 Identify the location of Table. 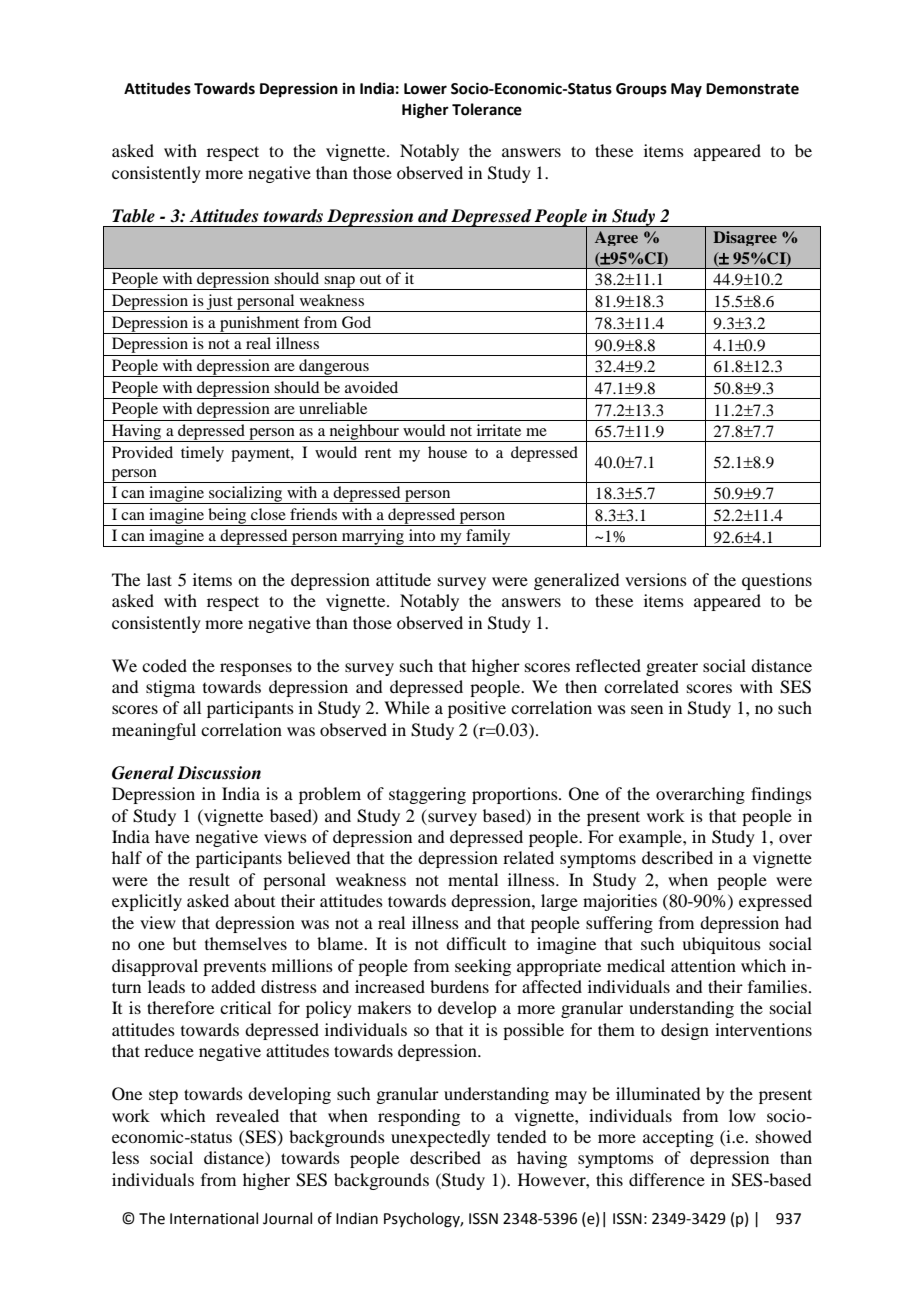
(133, 216).
